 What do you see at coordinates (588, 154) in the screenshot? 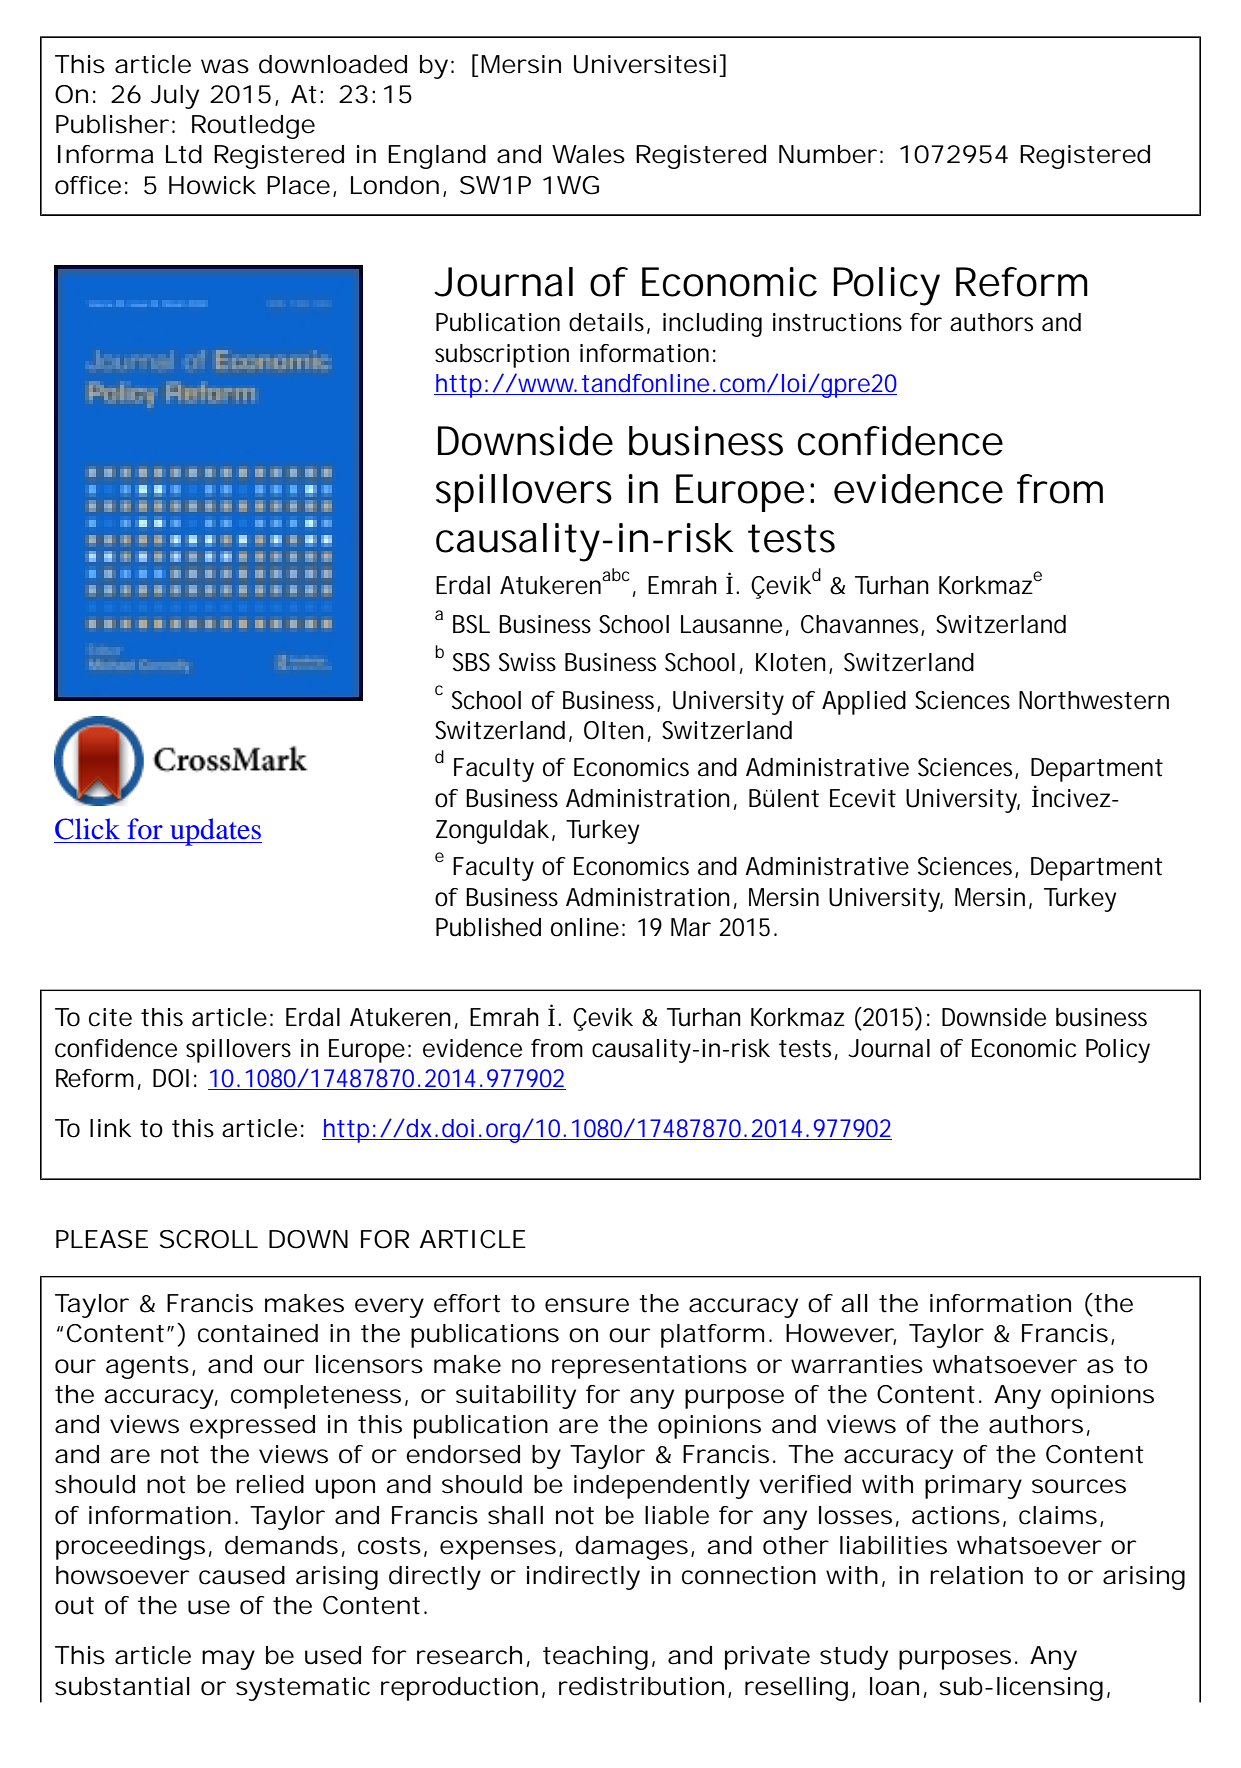
I see `Wales` at bounding box center [588, 154].
